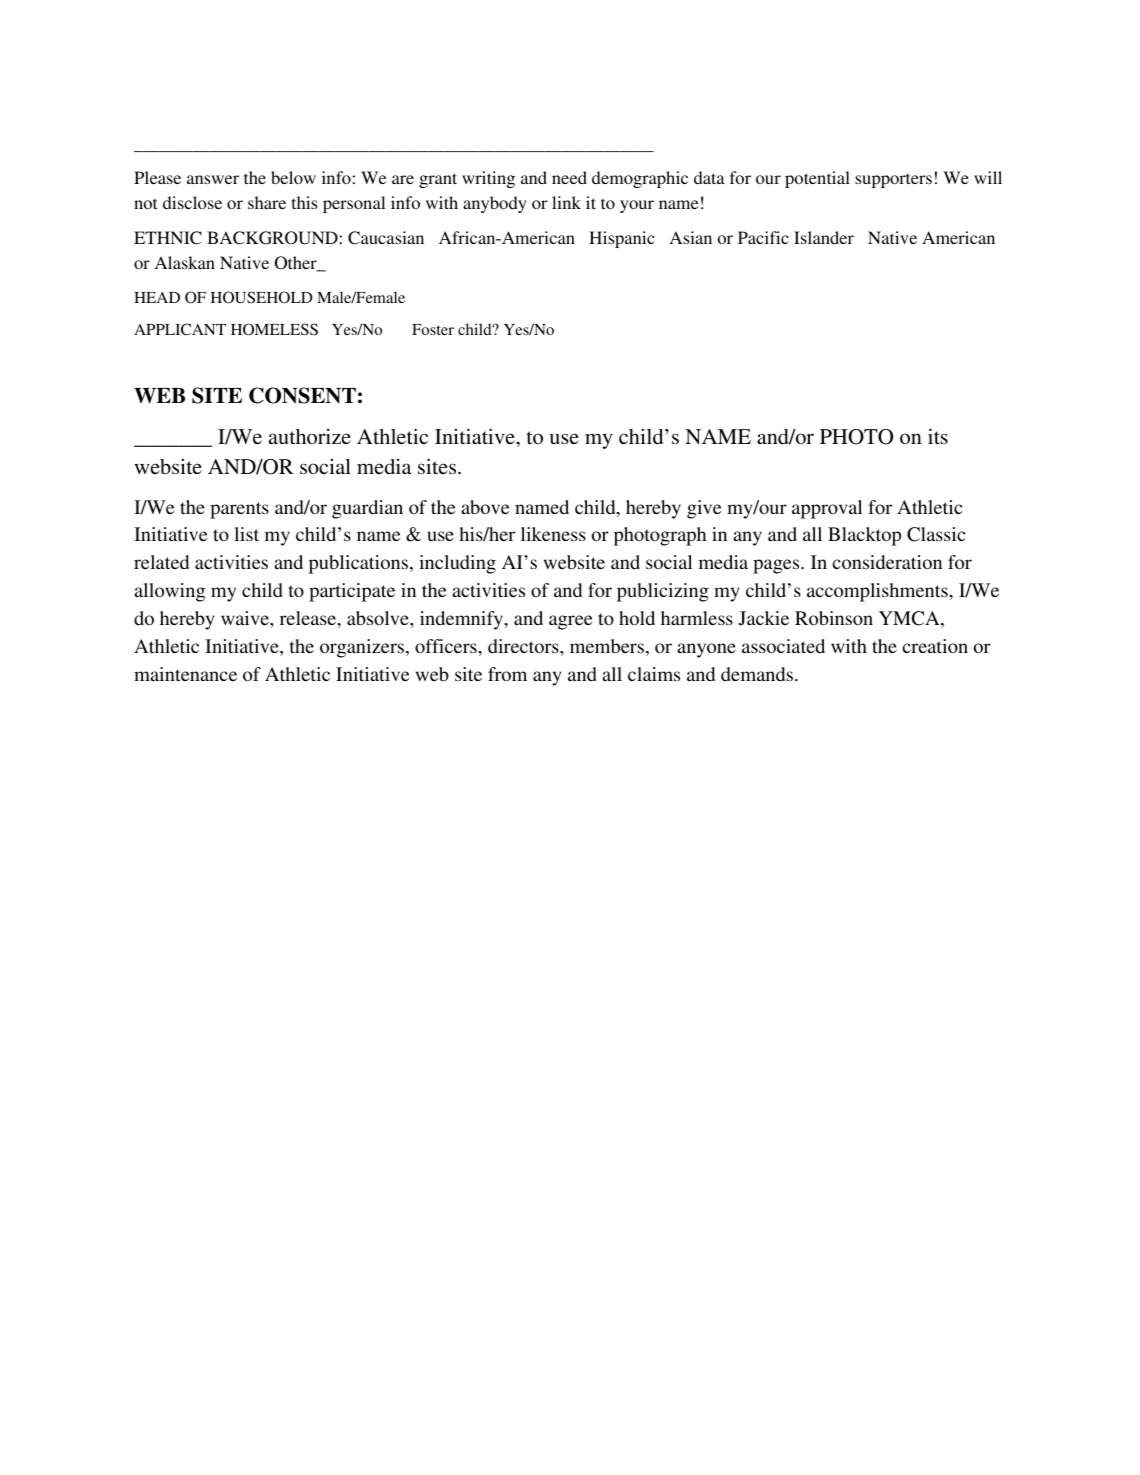 This screenshot has height=1475, width=1140. Describe the element at coordinates (185, 674) in the screenshot. I see `maintenance` at that location.
